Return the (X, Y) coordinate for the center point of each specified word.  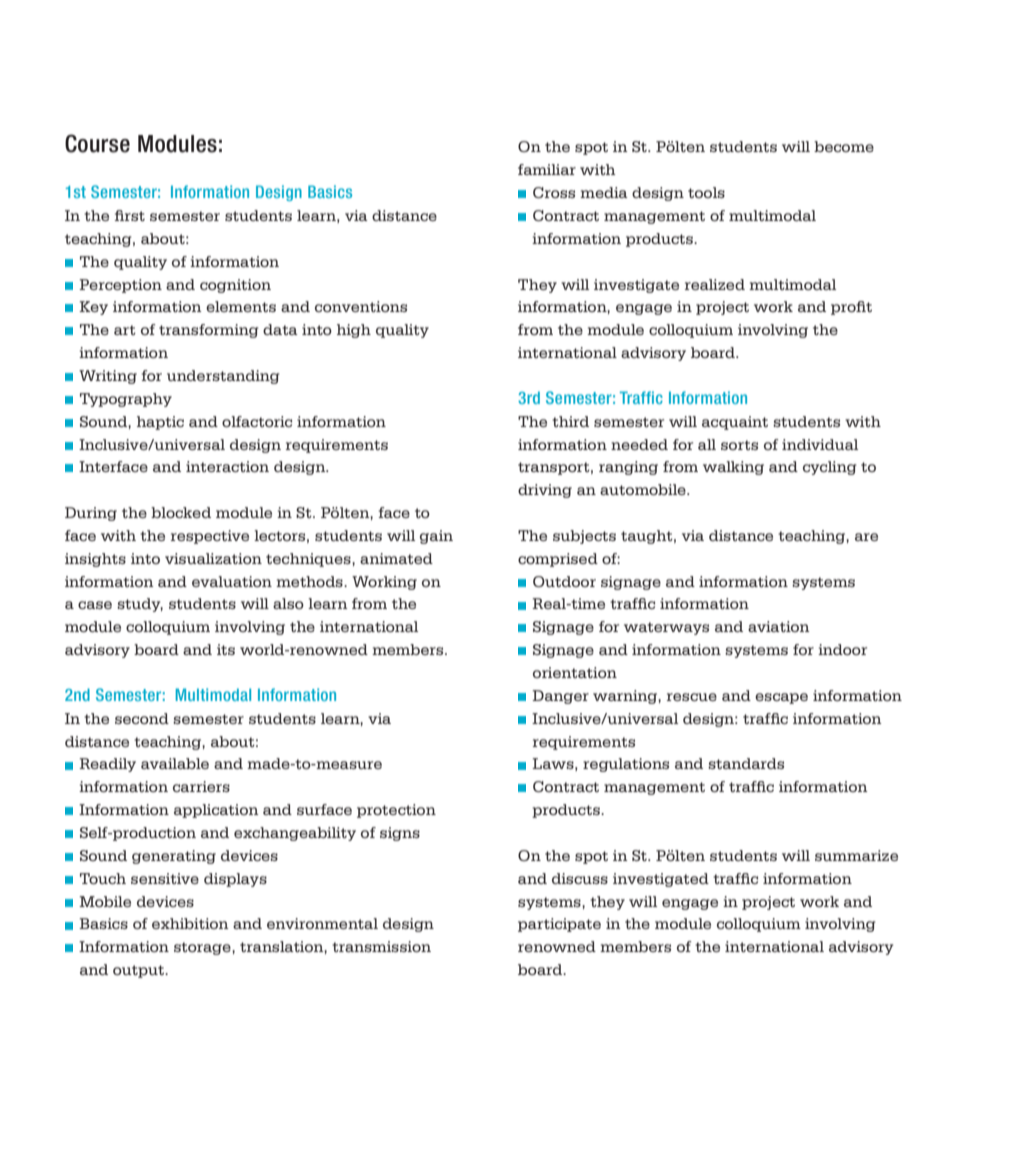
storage (203, 948)
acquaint (735, 423)
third (570, 421)
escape (781, 698)
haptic (160, 423)
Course (97, 143)
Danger (560, 697)
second (142, 718)
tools (706, 192)
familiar (547, 169)
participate (559, 925)
